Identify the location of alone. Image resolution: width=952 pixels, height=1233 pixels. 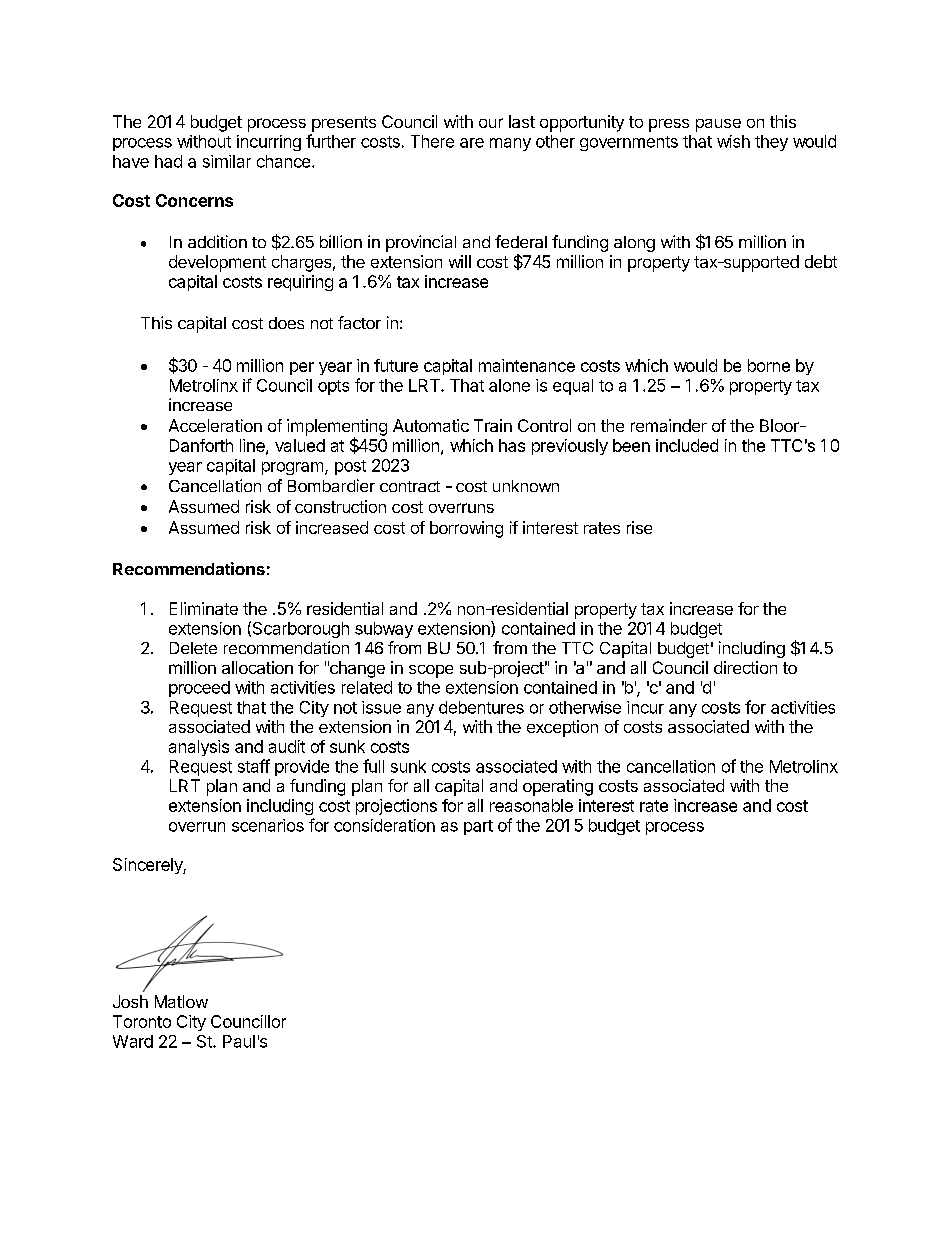
(509, 385).
